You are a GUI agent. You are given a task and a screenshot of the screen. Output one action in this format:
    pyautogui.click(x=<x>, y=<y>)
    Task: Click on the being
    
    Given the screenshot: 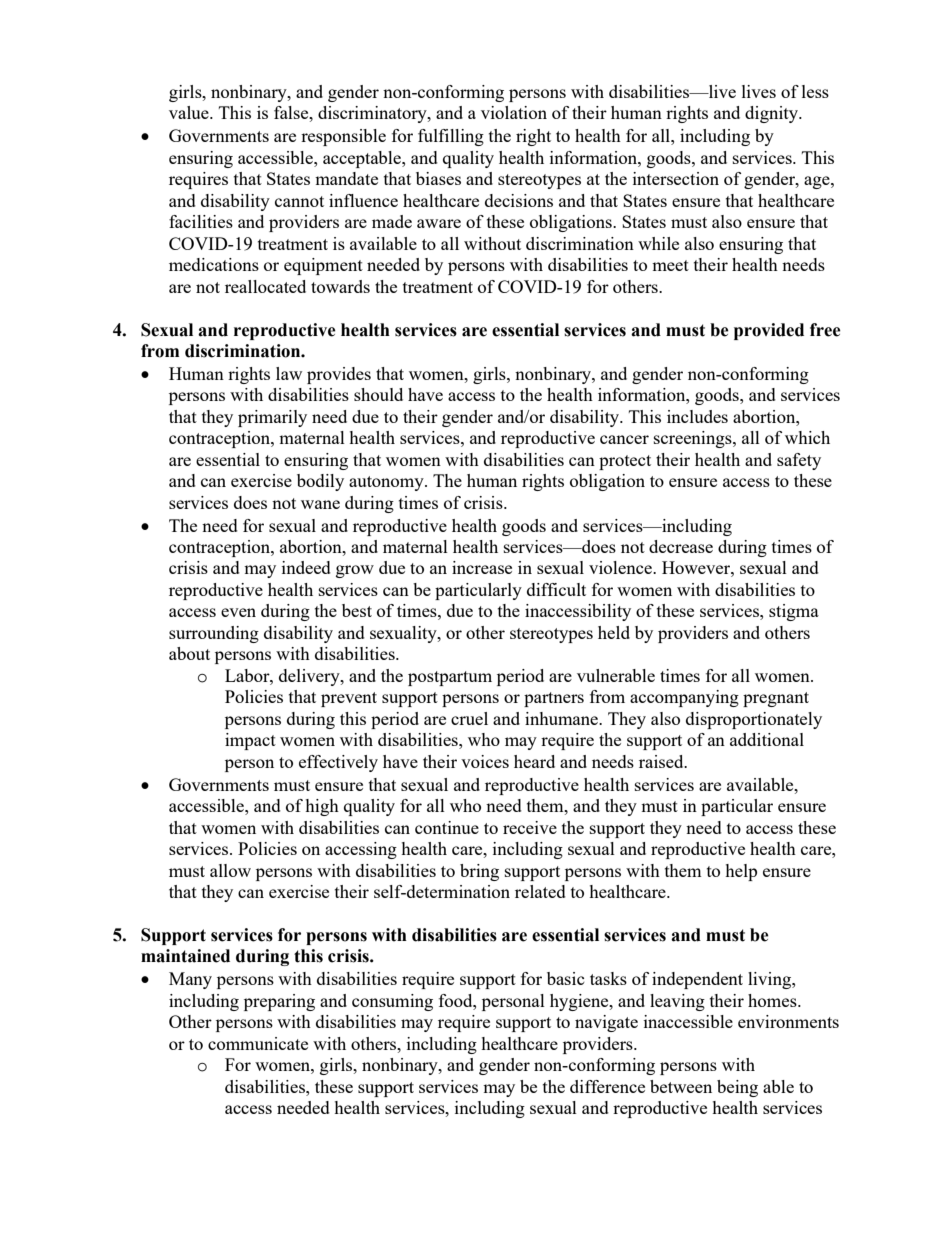 What is the action you would take?
    pyautogui.click(x=737, y=1088)
